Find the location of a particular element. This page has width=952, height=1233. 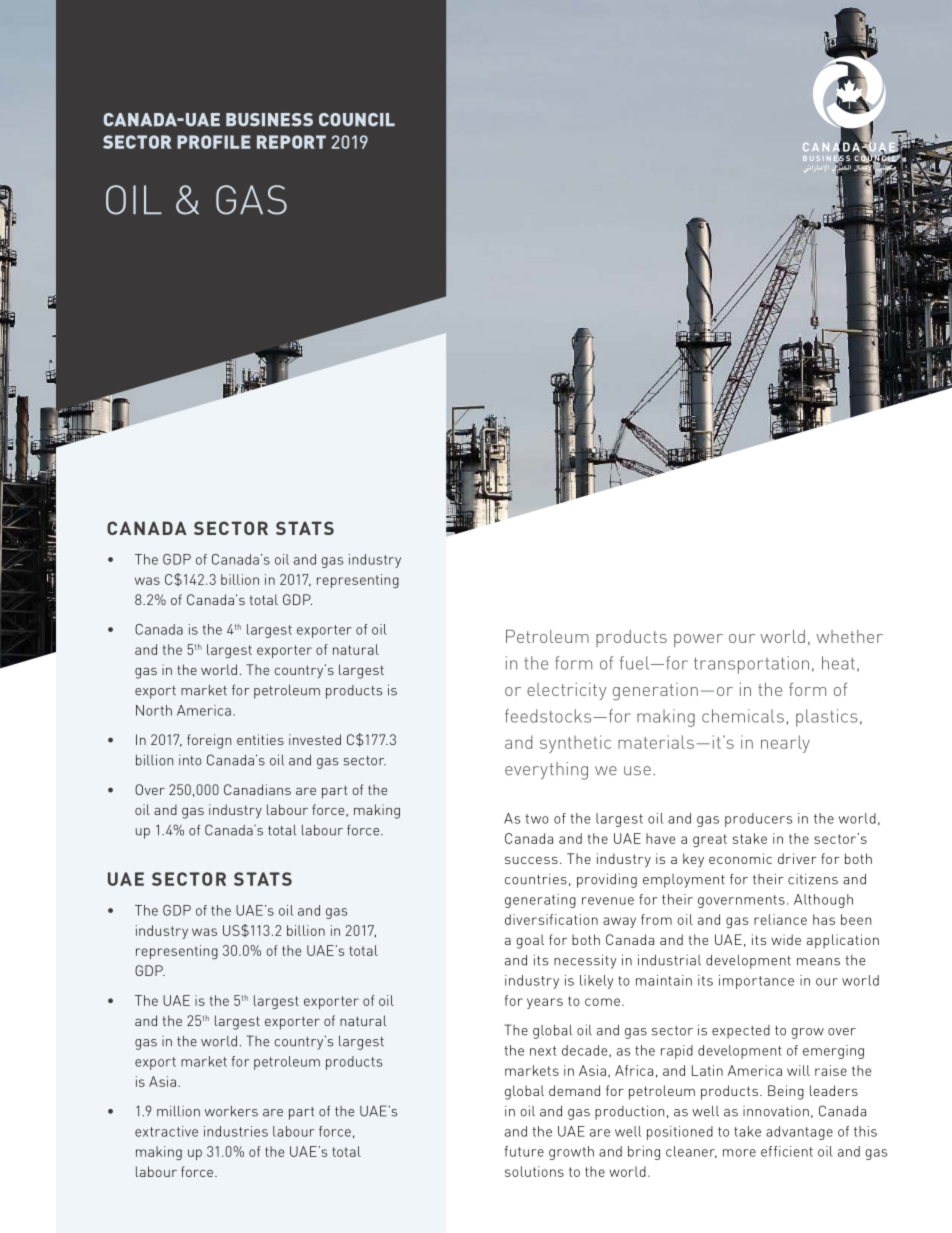

two is located at coordinates (537, 819).
